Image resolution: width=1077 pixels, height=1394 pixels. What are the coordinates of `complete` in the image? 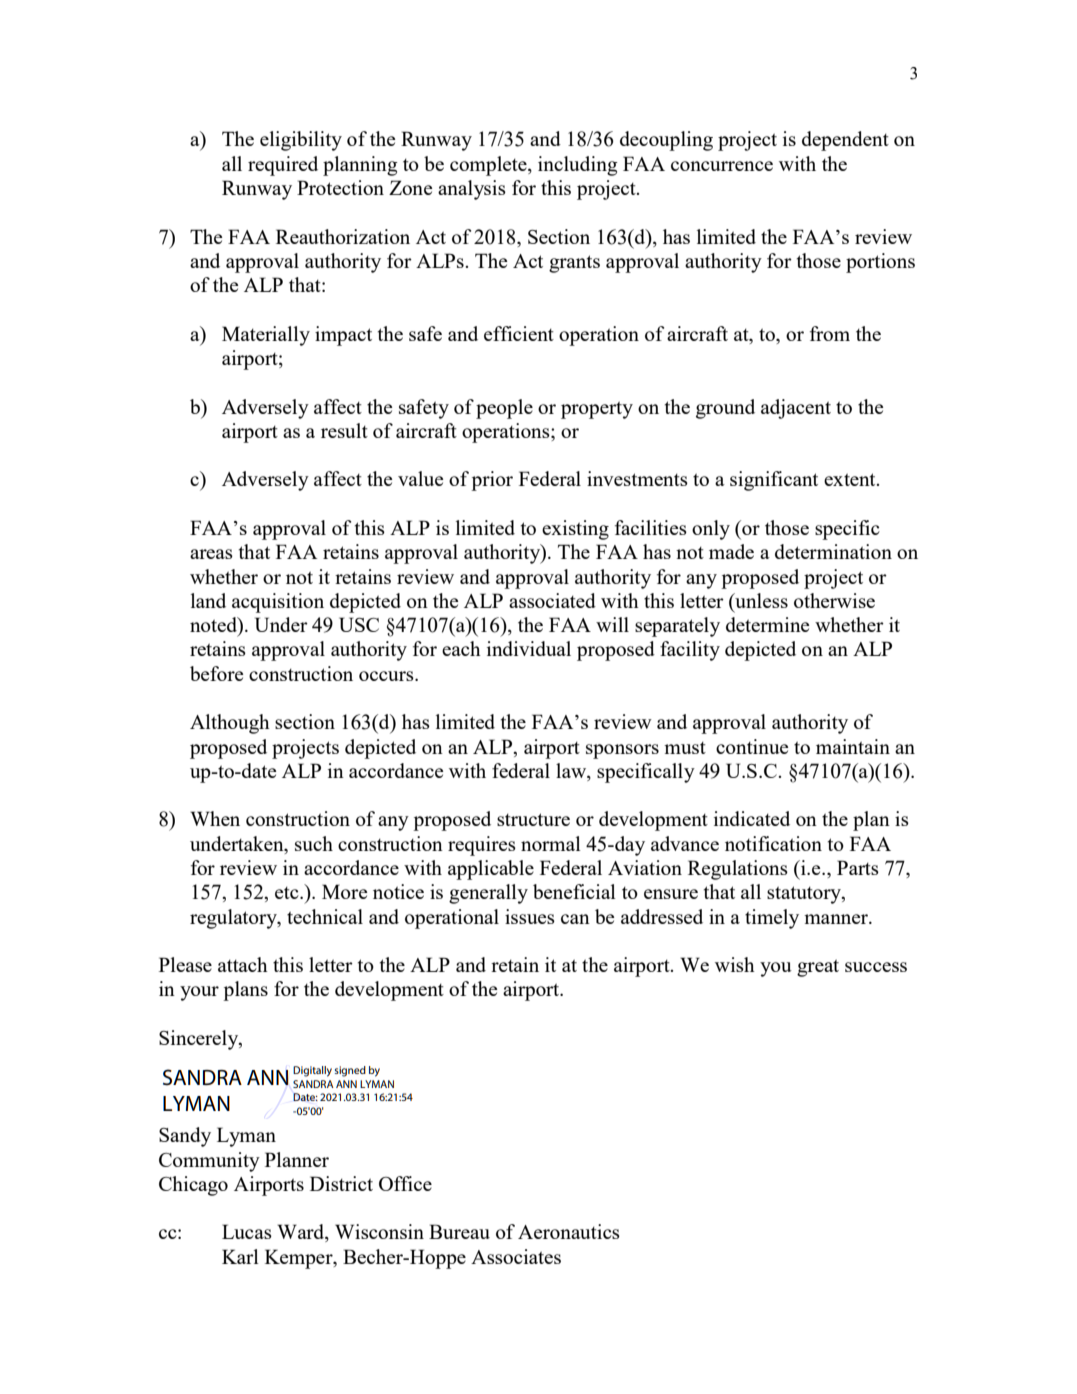 It's located at (489, 166).
